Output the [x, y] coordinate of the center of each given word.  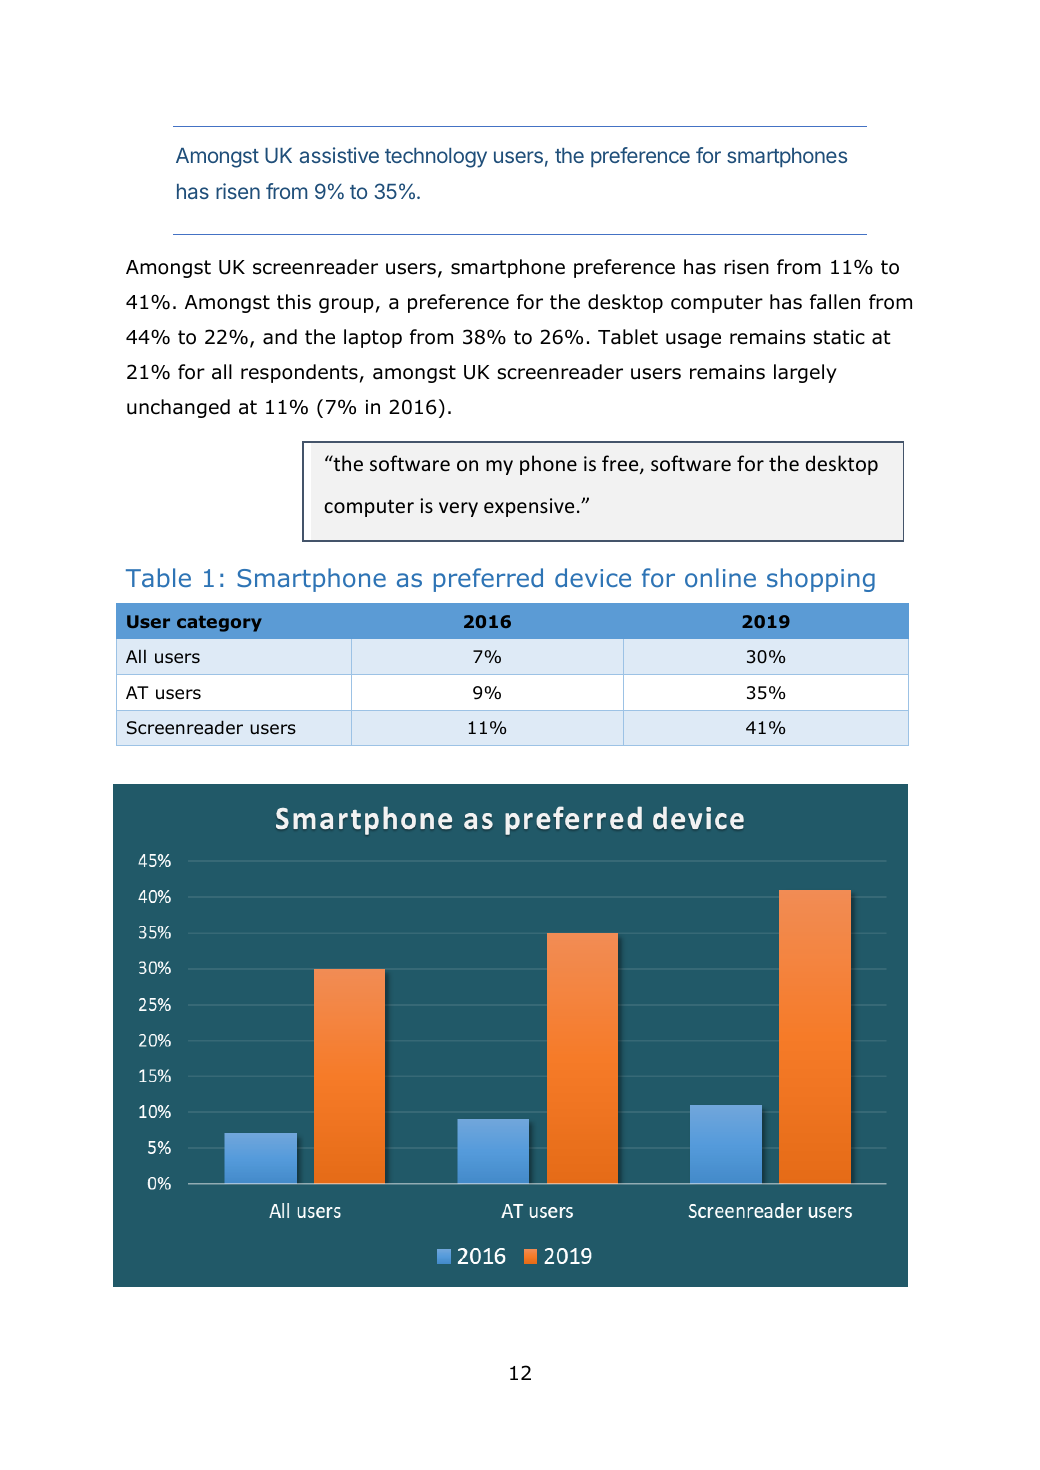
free [621, 464]
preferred [488, 580]
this [294, 302]
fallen [835, 302]
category [219, 624]
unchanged [178, 408]
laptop [373, 338]
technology [436, 158]
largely [805, 373]
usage [693, 340]
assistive [339, 155]
